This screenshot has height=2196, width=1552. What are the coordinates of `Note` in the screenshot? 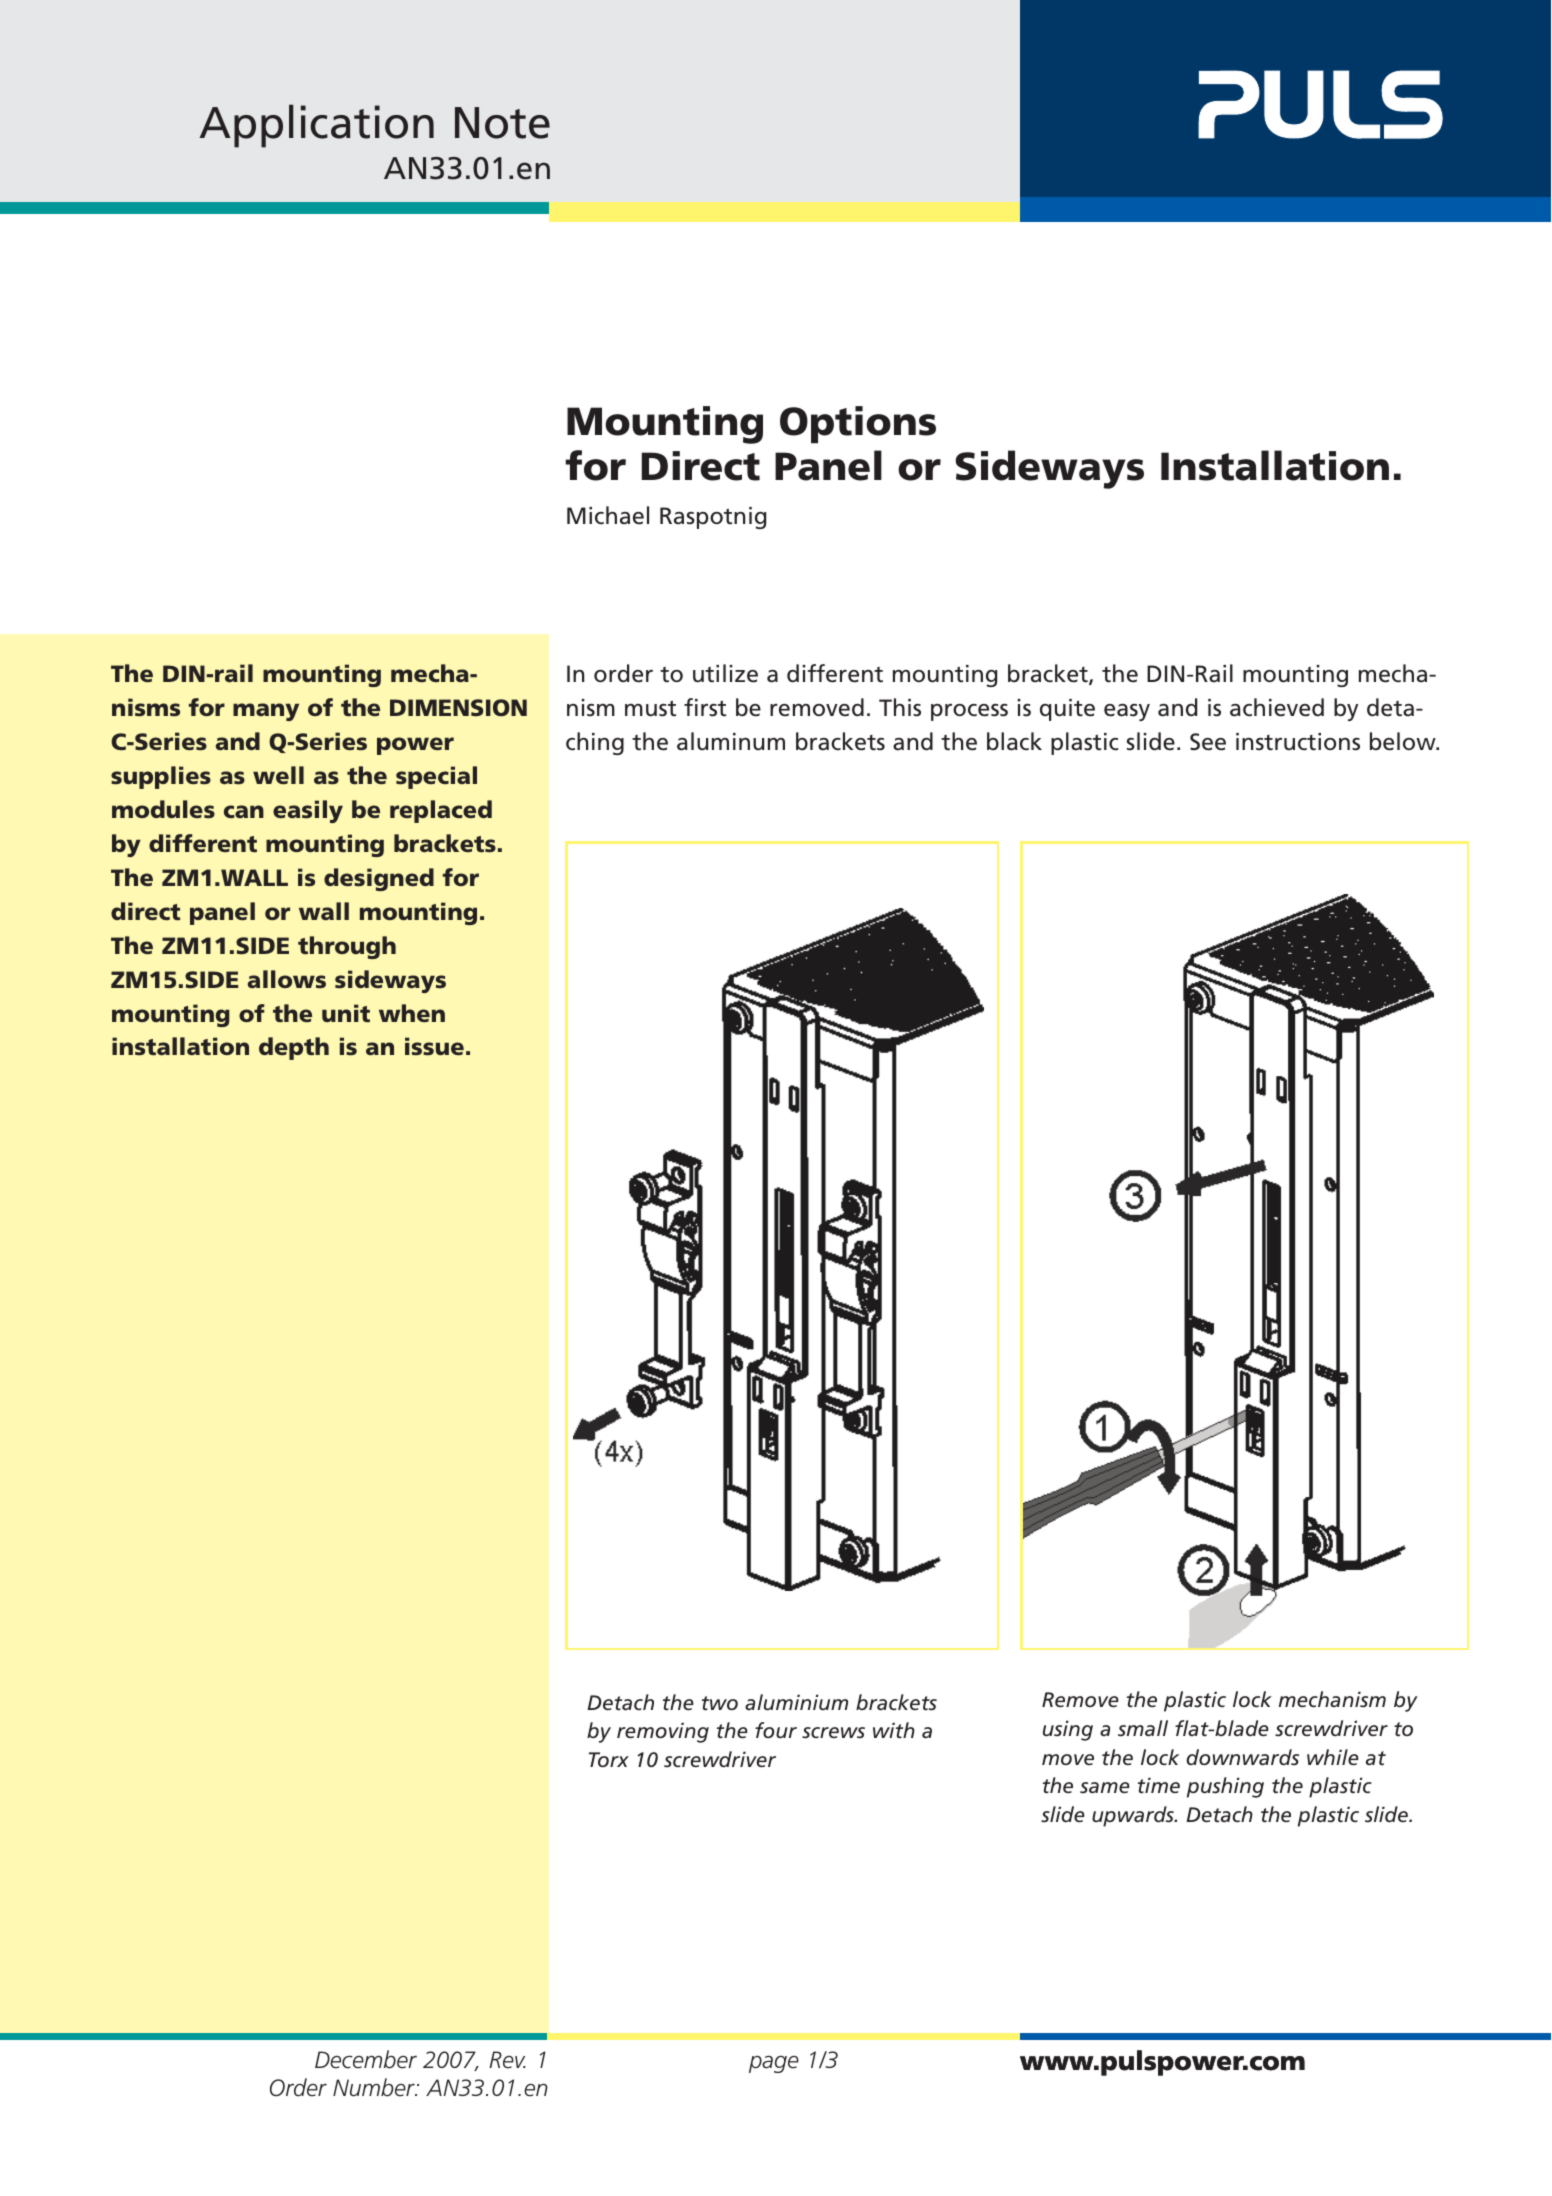 It's located at (502, 123).
